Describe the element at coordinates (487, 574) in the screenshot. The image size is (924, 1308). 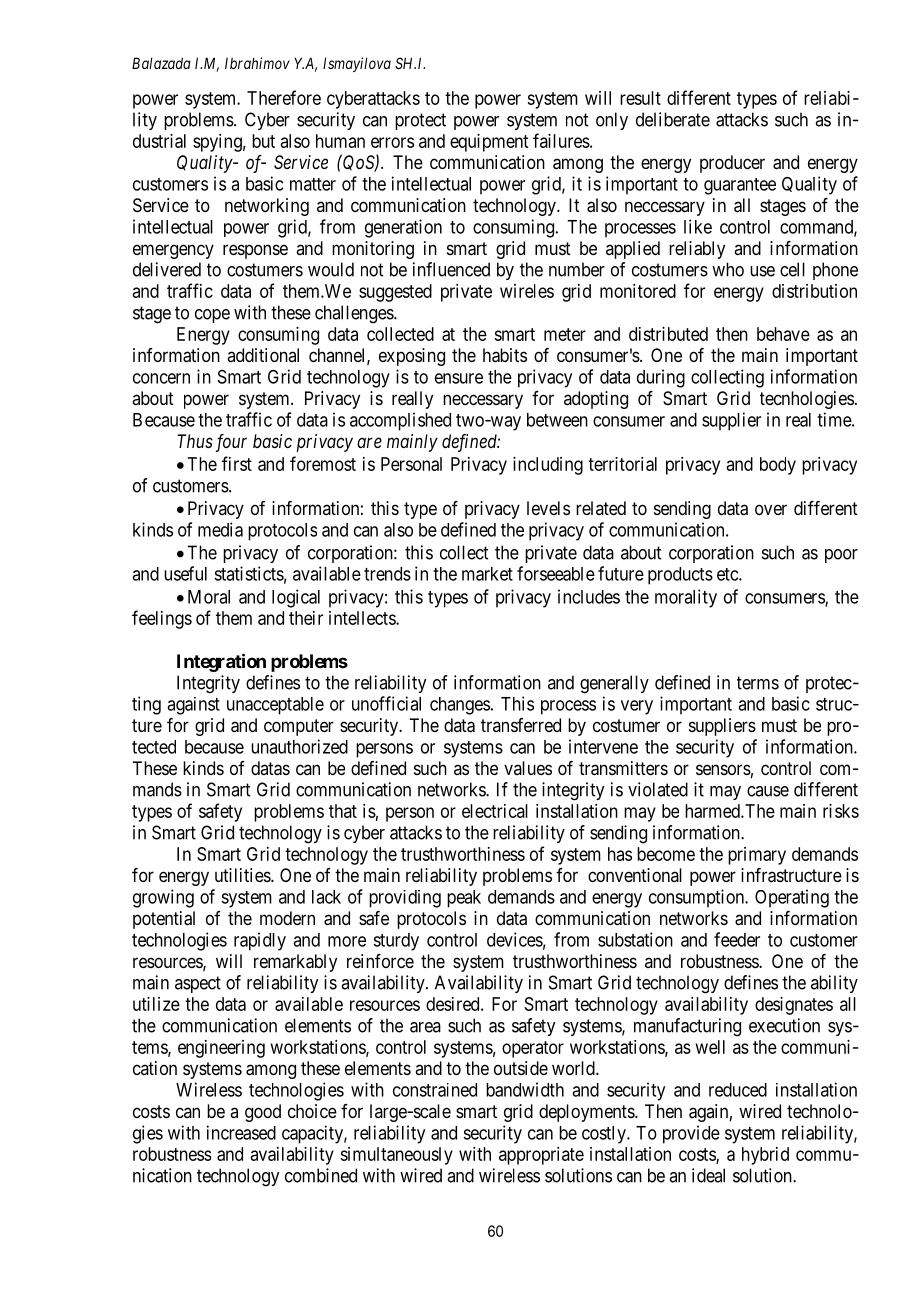
I see `market` at that location.
